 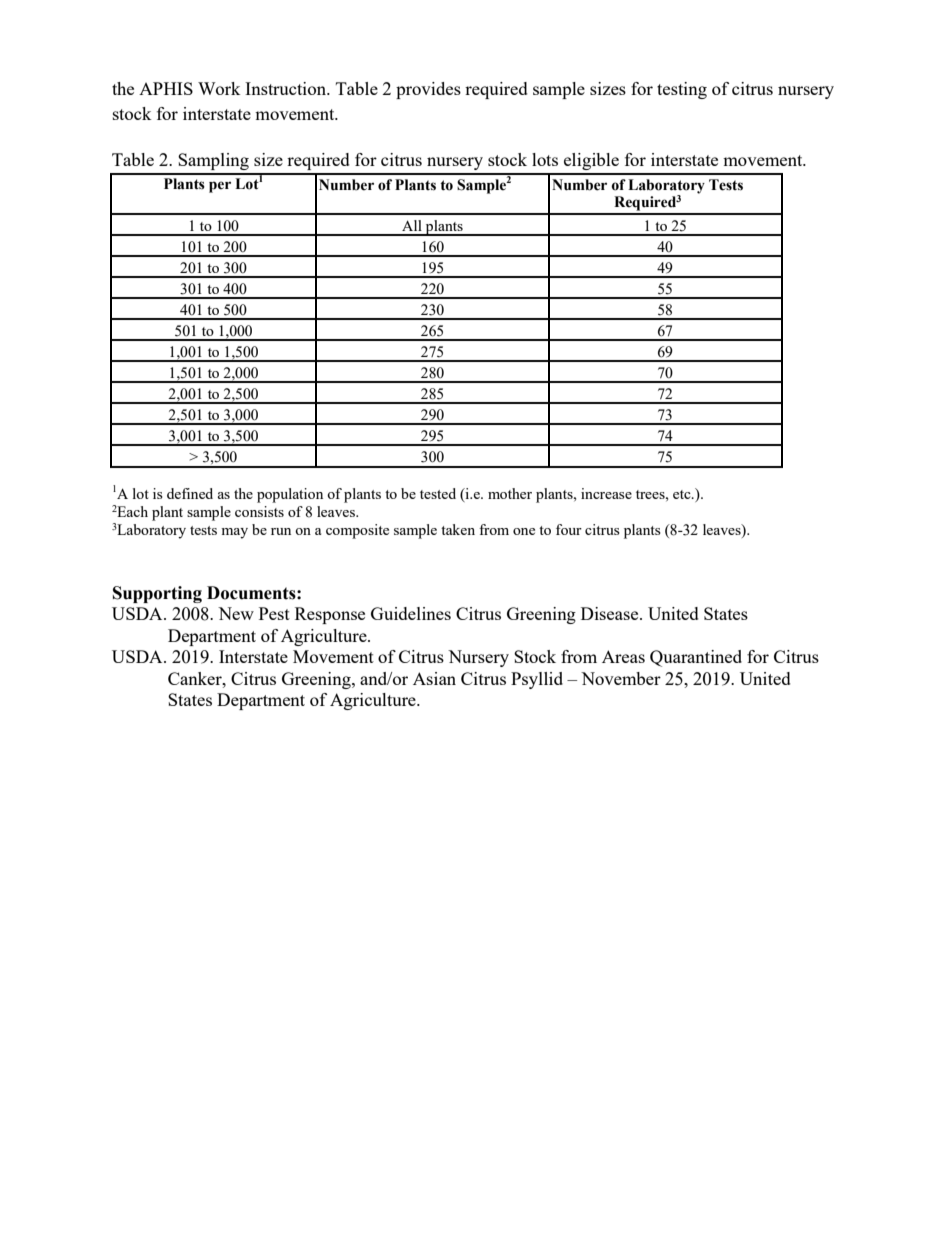 What do you see at coordinates (434, 678) in the image?
I see `Asian` at bounding box center [434, 678].
